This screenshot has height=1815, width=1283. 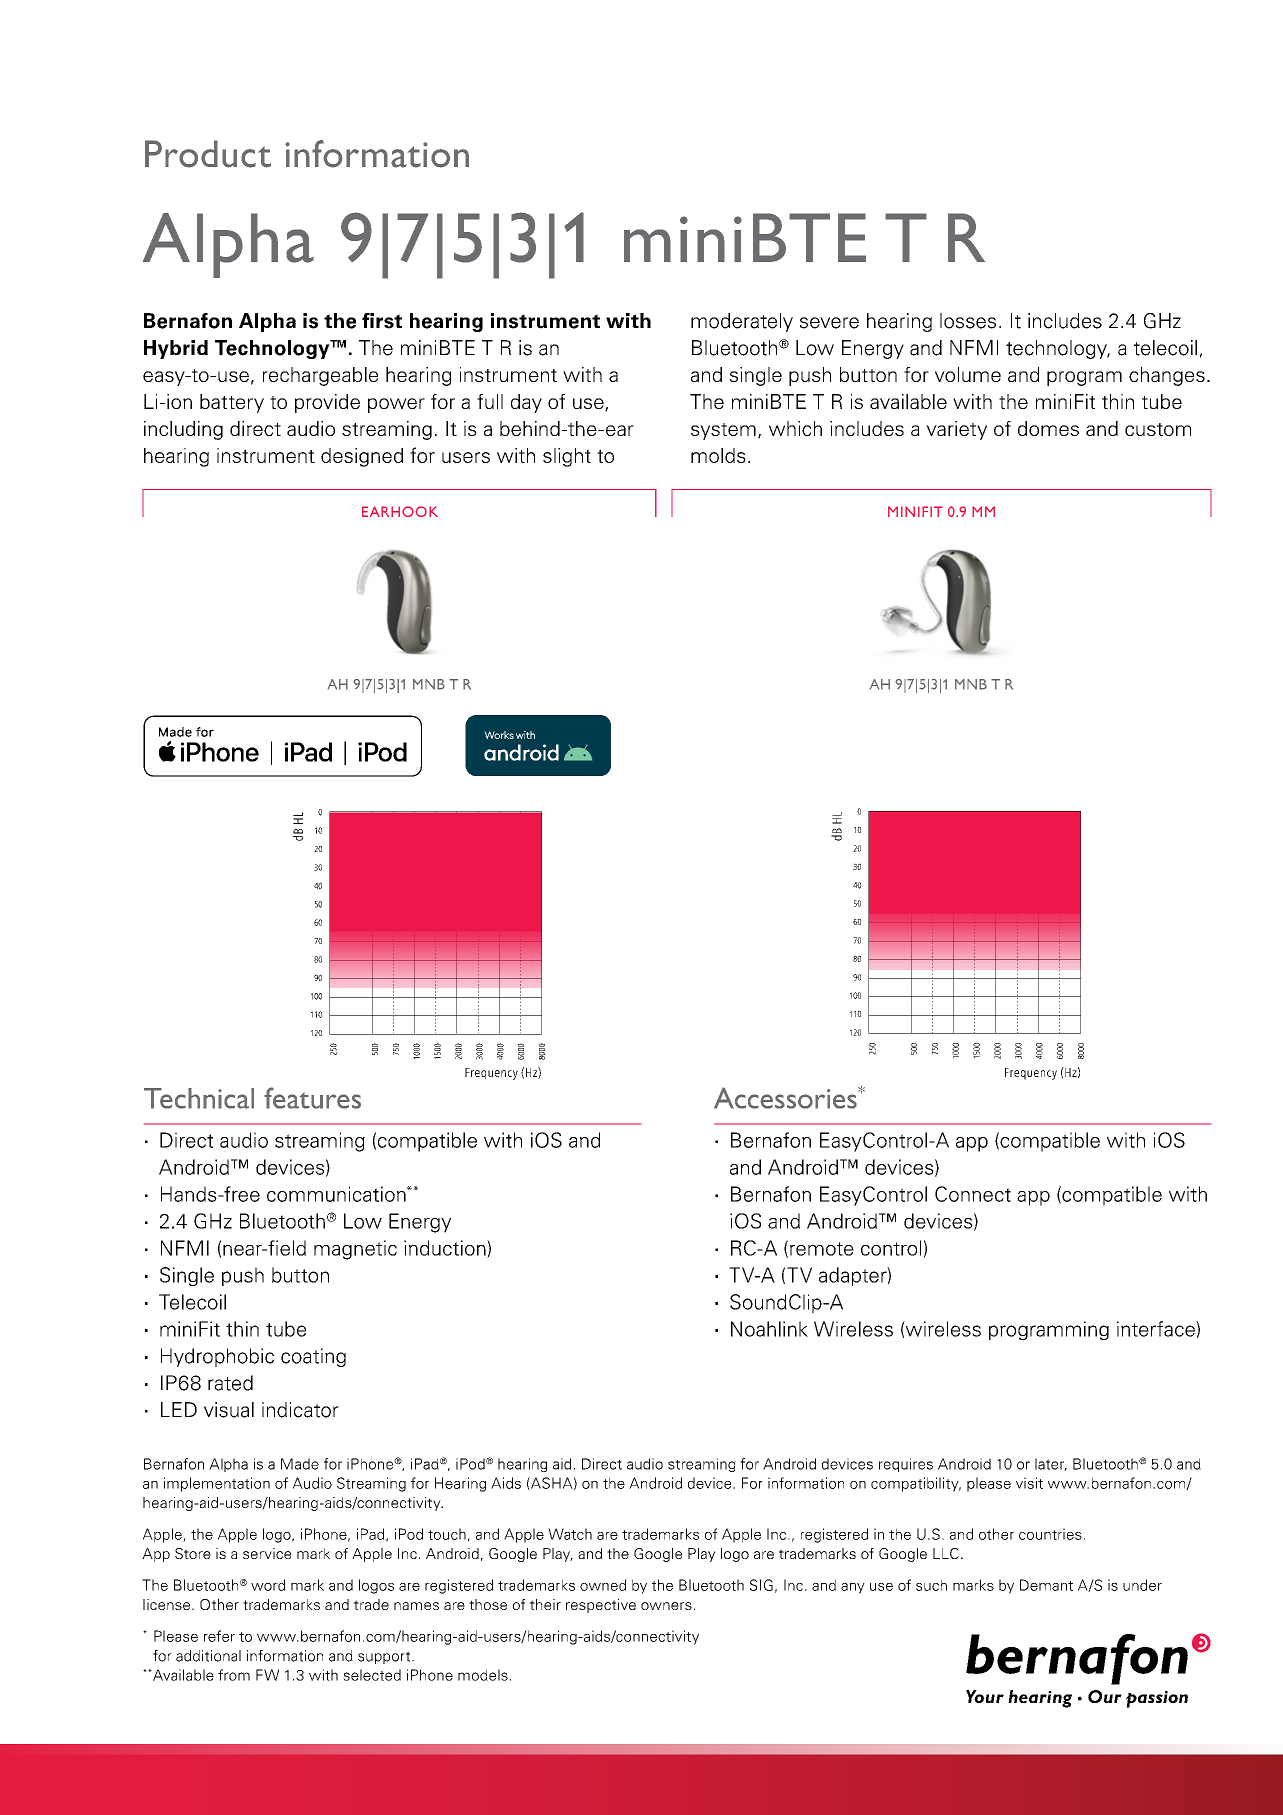 What do you see at coordinates (208, 154) in the screenshot?
I see `Product` at bounding box center [208, 154].
